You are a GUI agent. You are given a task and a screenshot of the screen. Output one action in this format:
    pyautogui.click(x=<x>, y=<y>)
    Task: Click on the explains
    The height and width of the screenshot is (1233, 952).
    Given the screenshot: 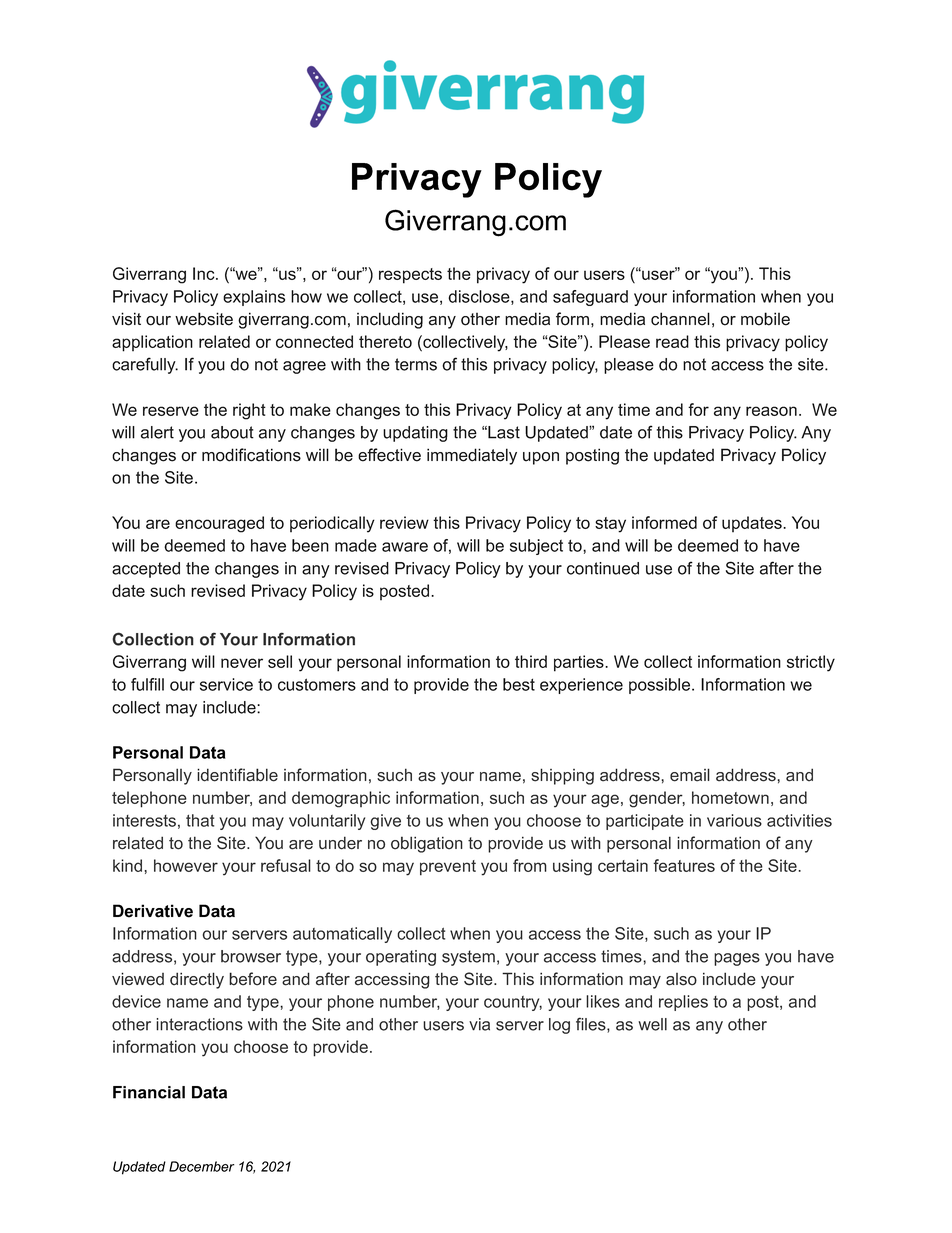 What is the action you would take?
    pyautogui.click(x=254, y=298)
